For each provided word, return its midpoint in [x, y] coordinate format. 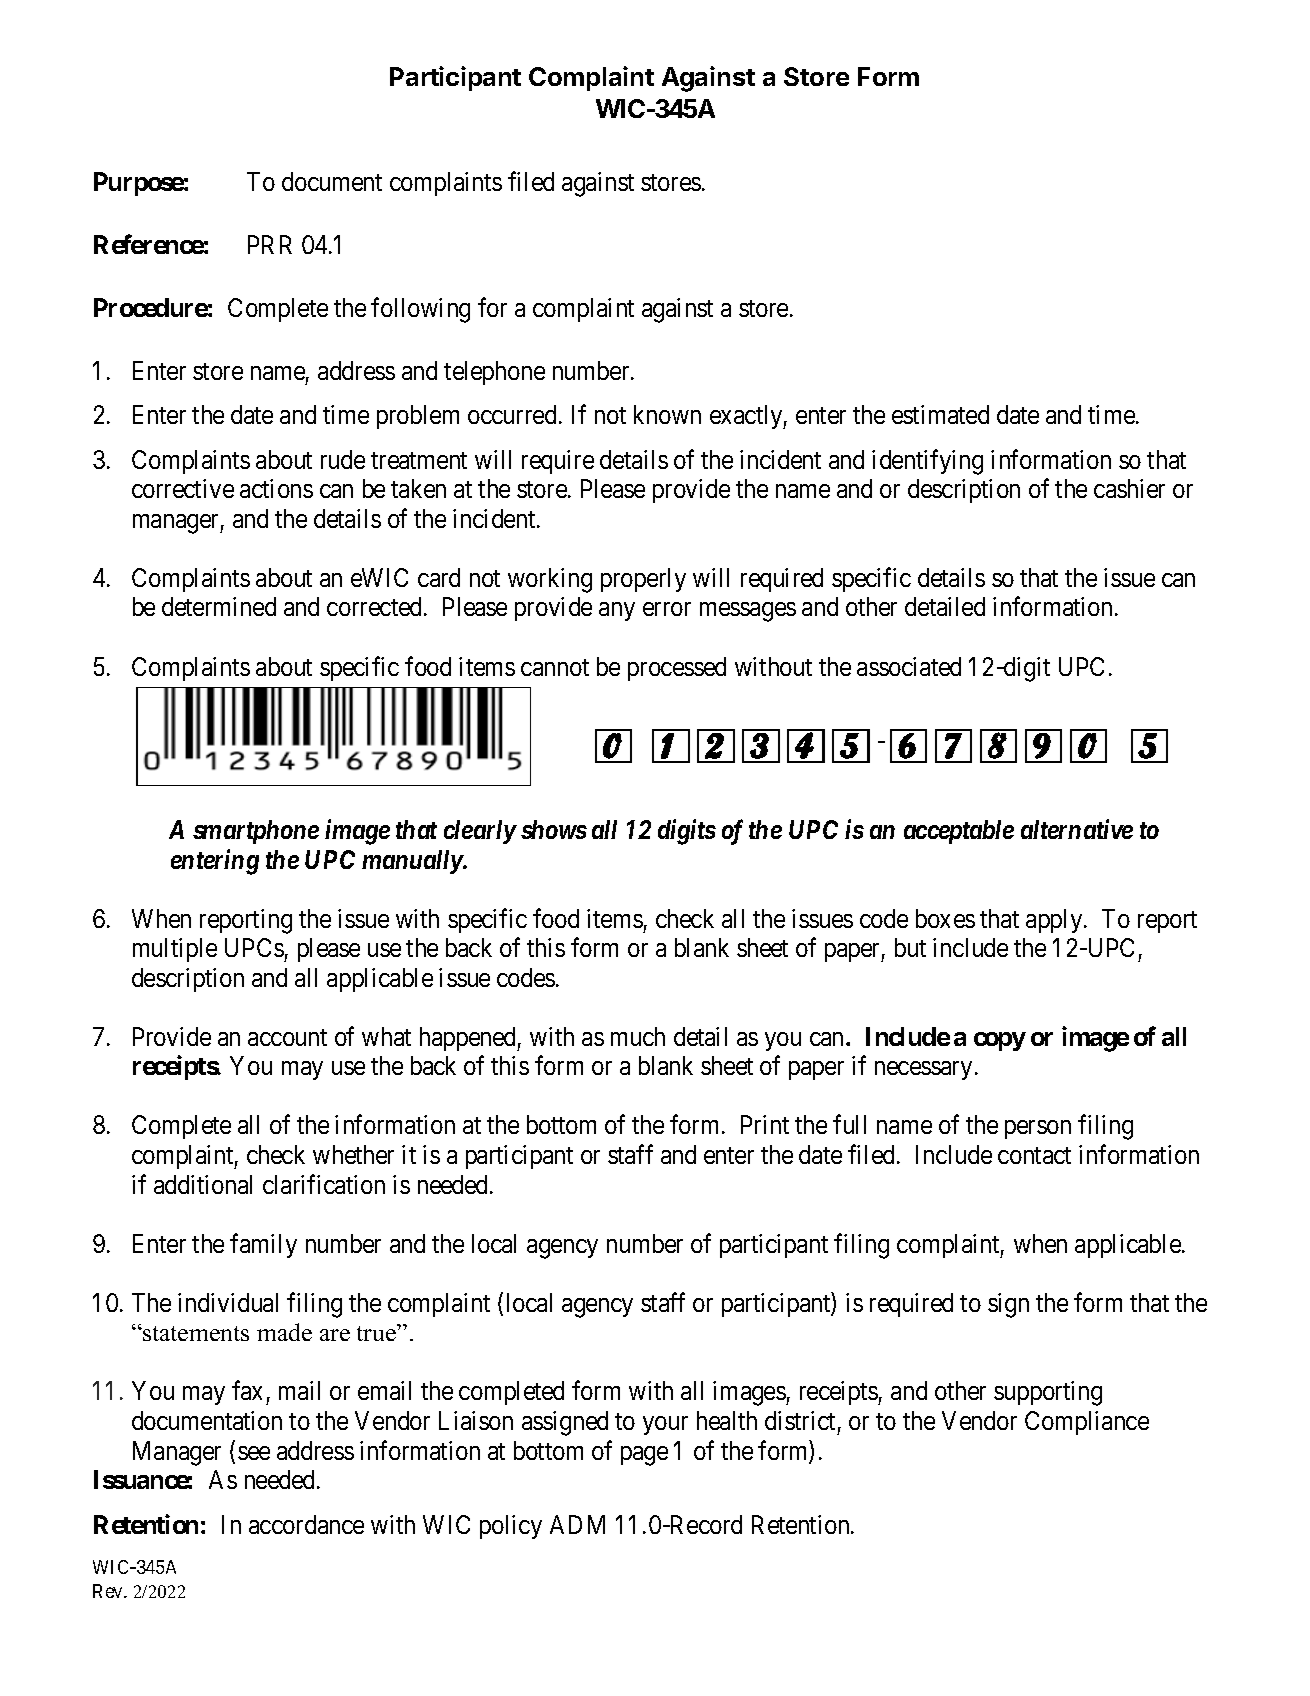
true [378, 1332]
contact [1034, 1155]
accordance [306, 1524]
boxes [945, 918]
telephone [494, 373]
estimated [940, 414]
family [263, 1245]
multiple [175, 950]
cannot [555, 668]
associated [909, 666]
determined [219, 606]
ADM [577, 1524]
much [638, 1036]
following [420, 310]
